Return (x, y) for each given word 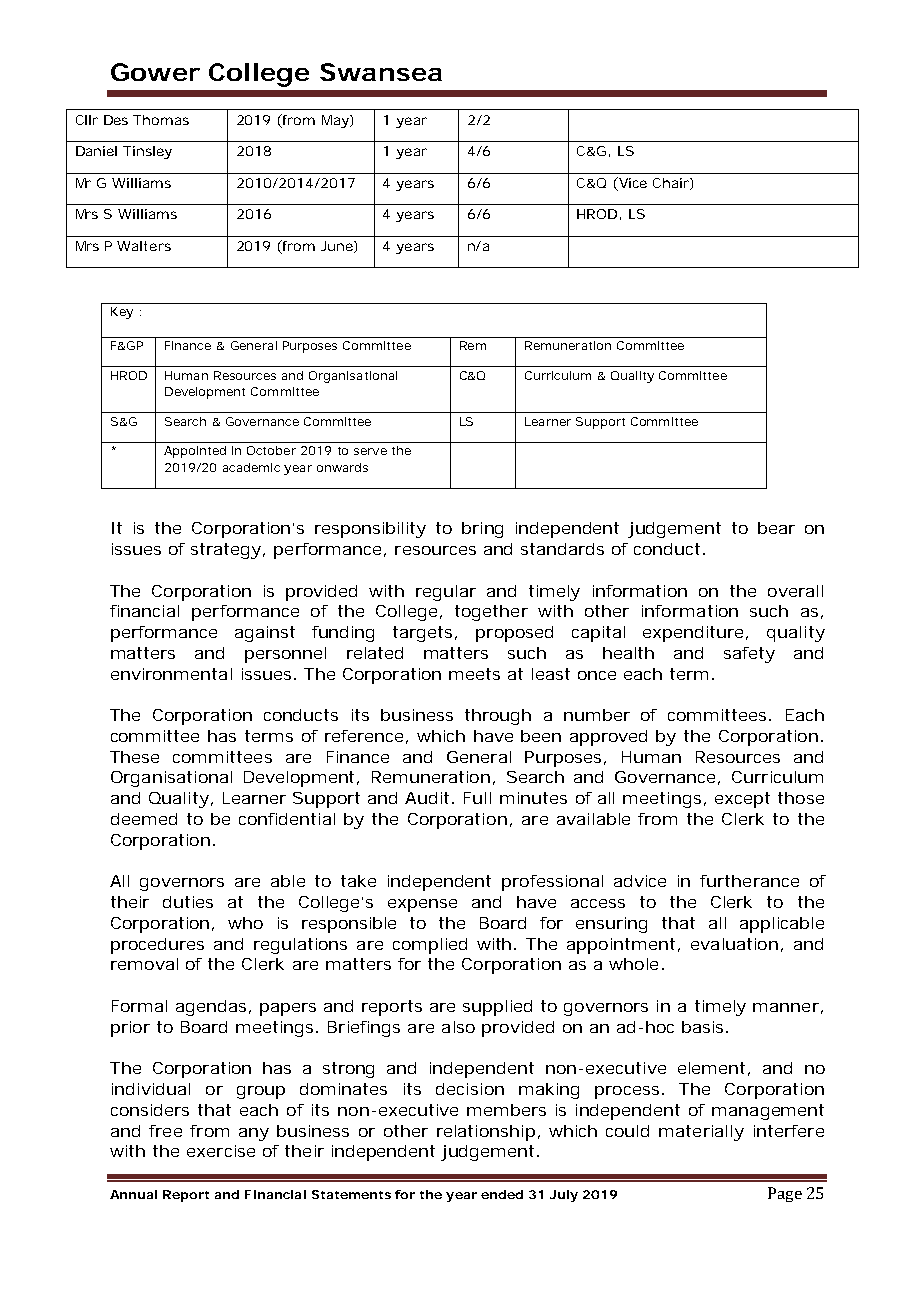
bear (776, 528)
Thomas (161, 120)
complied (430, 946)
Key (122, 313)
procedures (157, 946)
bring (482, 530)
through (498, 717)
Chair (672, 184)
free (165, 1131)
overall (795, 591)
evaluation (734, 944)
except (742, 800)
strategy (226, 551)
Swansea (381, 72)
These (134, 757)
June (337, 246)
